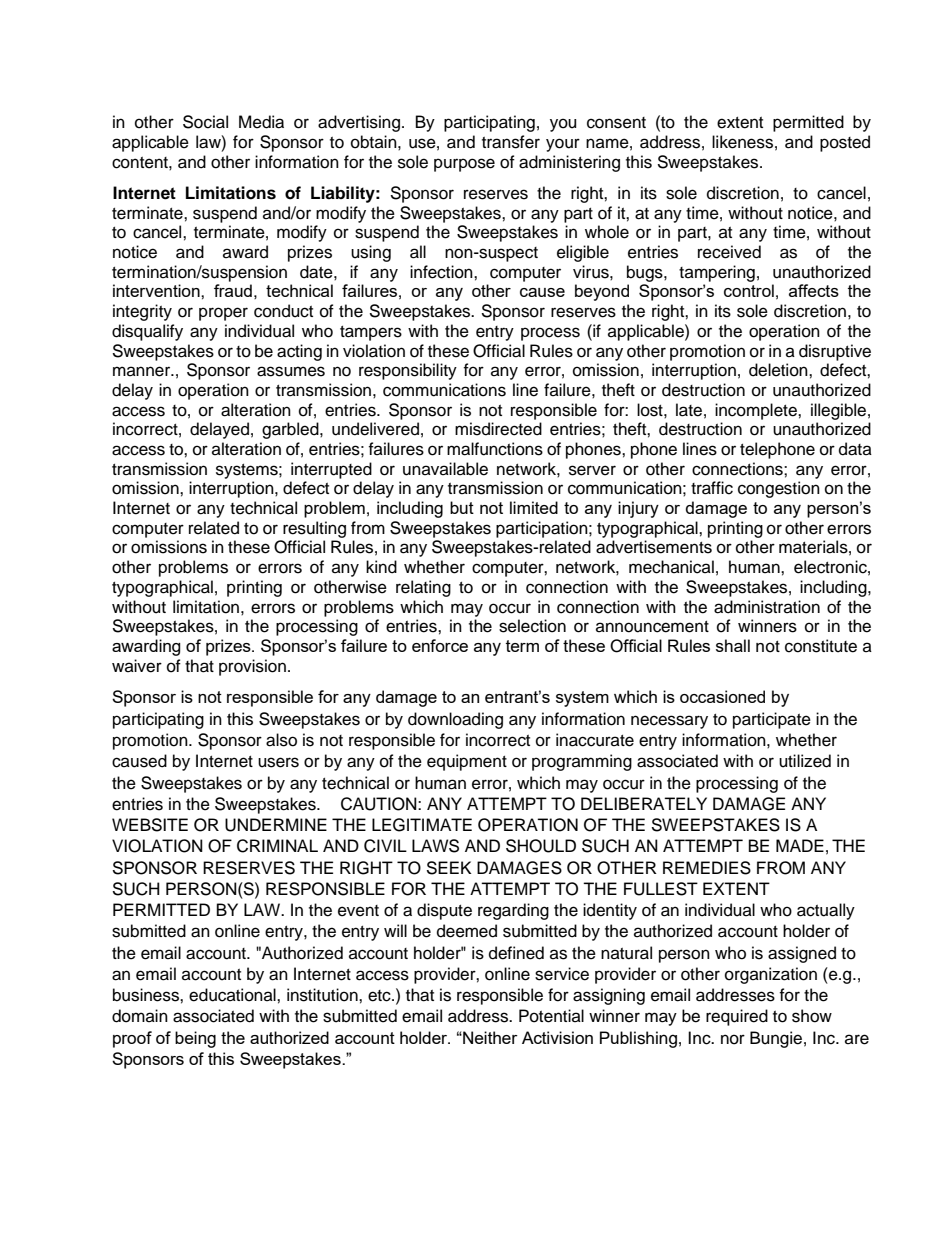  What do you see at coordinates (455, 720) in the document?
I see `downloading` at bounding box center [455, 720].
